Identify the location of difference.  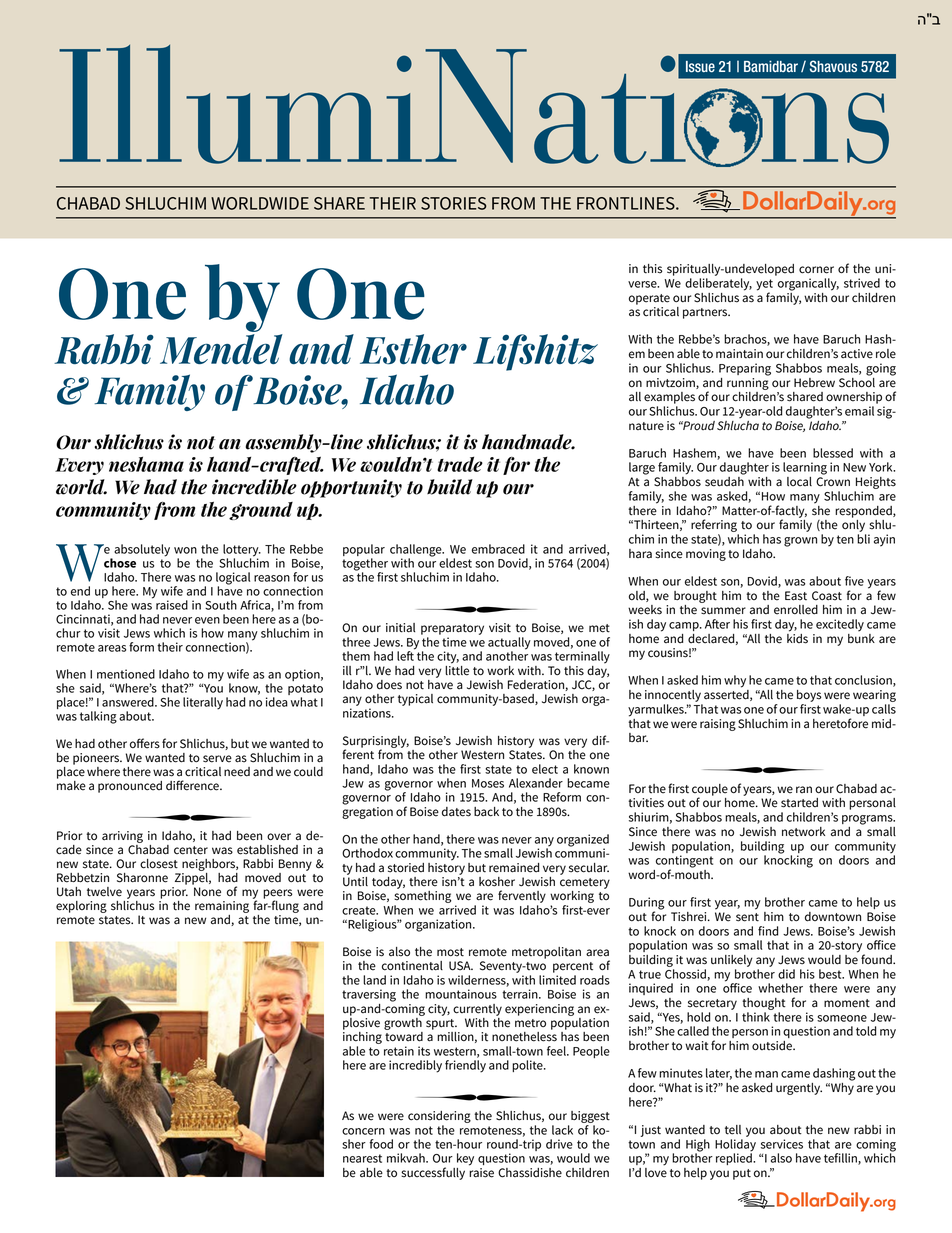
(193, 785).
